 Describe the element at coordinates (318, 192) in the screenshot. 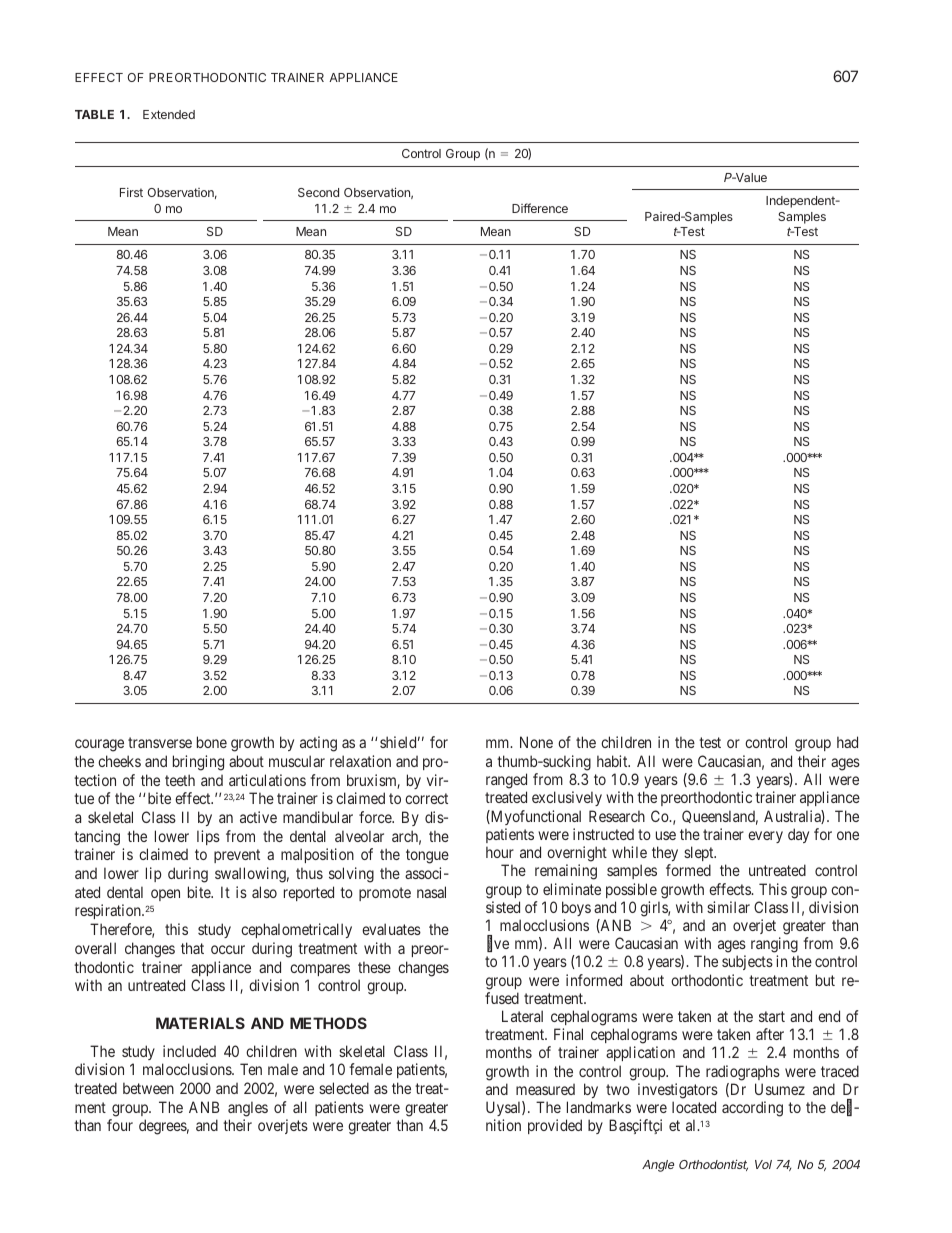

I see `Second` at that location.
